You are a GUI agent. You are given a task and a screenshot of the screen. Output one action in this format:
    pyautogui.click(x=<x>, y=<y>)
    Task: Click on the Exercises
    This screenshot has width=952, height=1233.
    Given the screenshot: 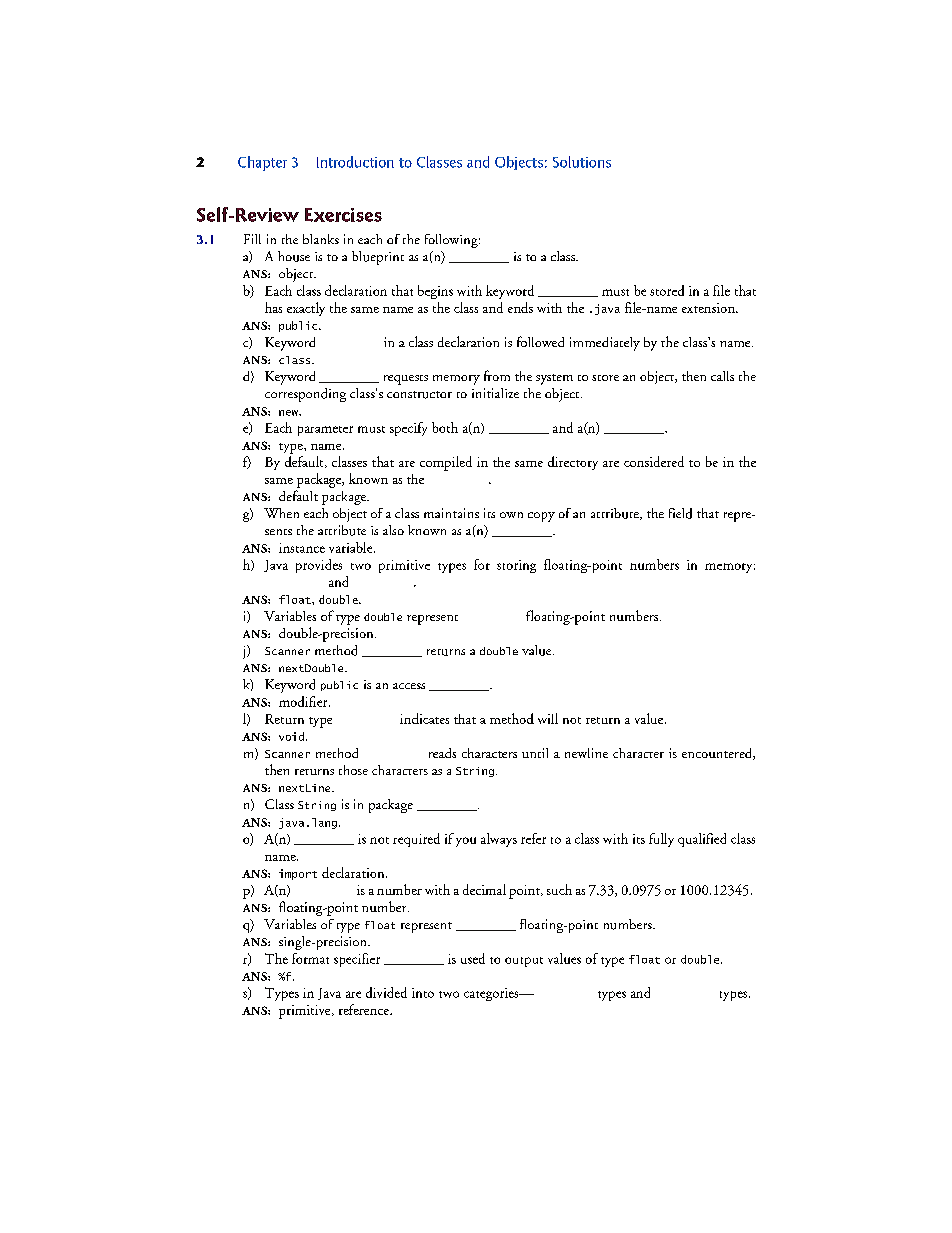 What is the action you would take?
    pyautogui.click(x=343, y=215)
